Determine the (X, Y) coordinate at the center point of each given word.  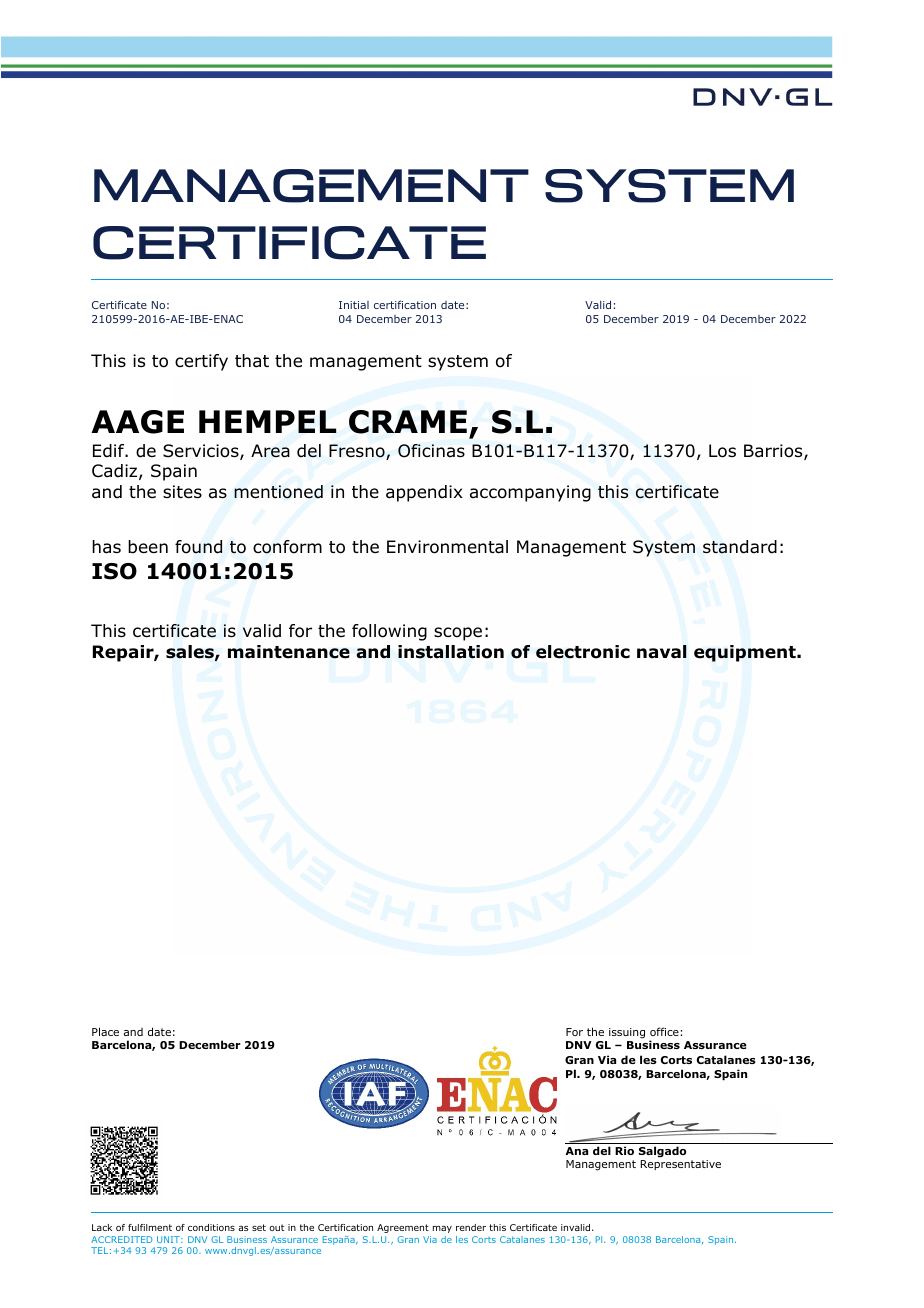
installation (451, 652)
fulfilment (150, 1227)
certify (201, 362)
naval (662, 652)
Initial (354, 305)
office (664, 1031)
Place (105, 1031)
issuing (627, 1033)
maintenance (289, 652)
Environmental (447, 547)
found (198, 547)
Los (722, 451)
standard (740, 547)
